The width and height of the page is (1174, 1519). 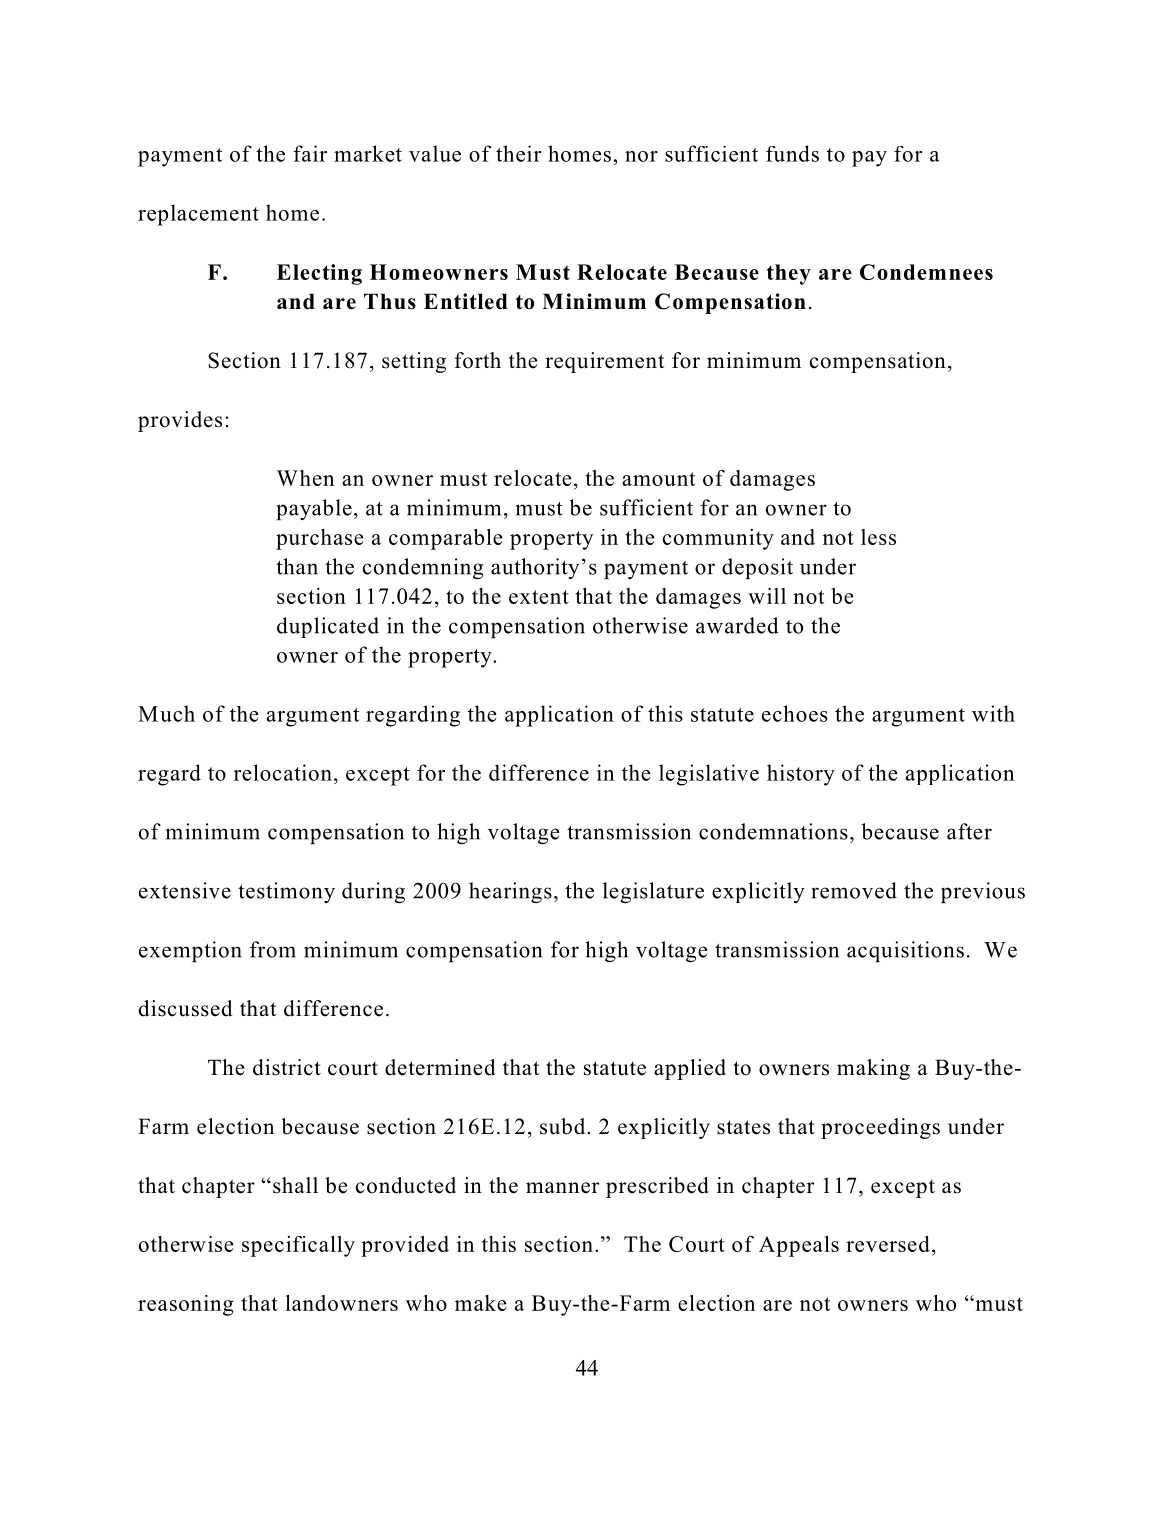 What do you see at coordinates (480, 1303) in the page?
I see `make` at bounding box center [480, 1303].
